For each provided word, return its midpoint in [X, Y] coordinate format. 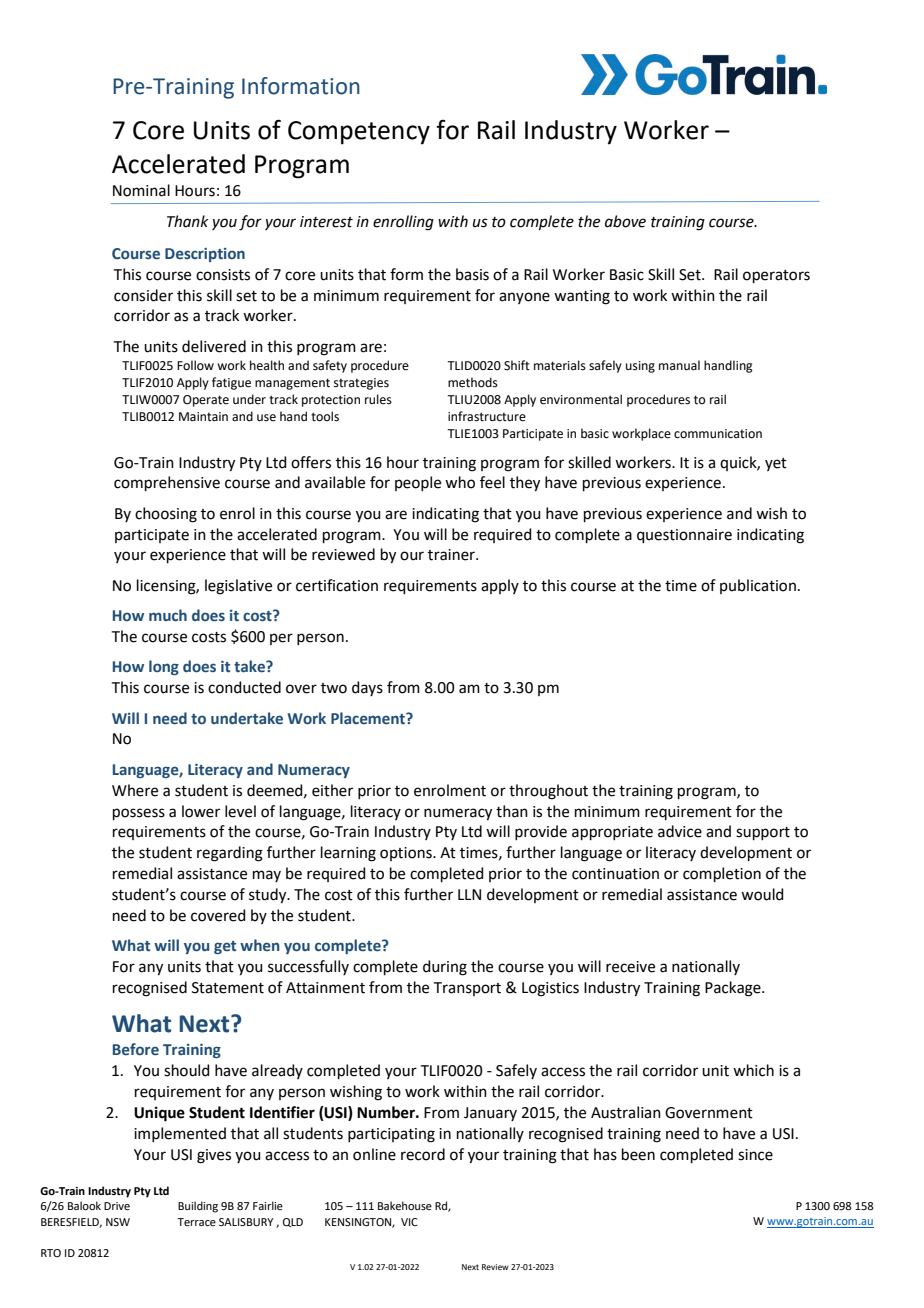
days [367, 688]
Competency [359, 133]
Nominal [141, 190]
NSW [118, 1222]
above [625, 221]
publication [758, 586]
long [164, 667]
